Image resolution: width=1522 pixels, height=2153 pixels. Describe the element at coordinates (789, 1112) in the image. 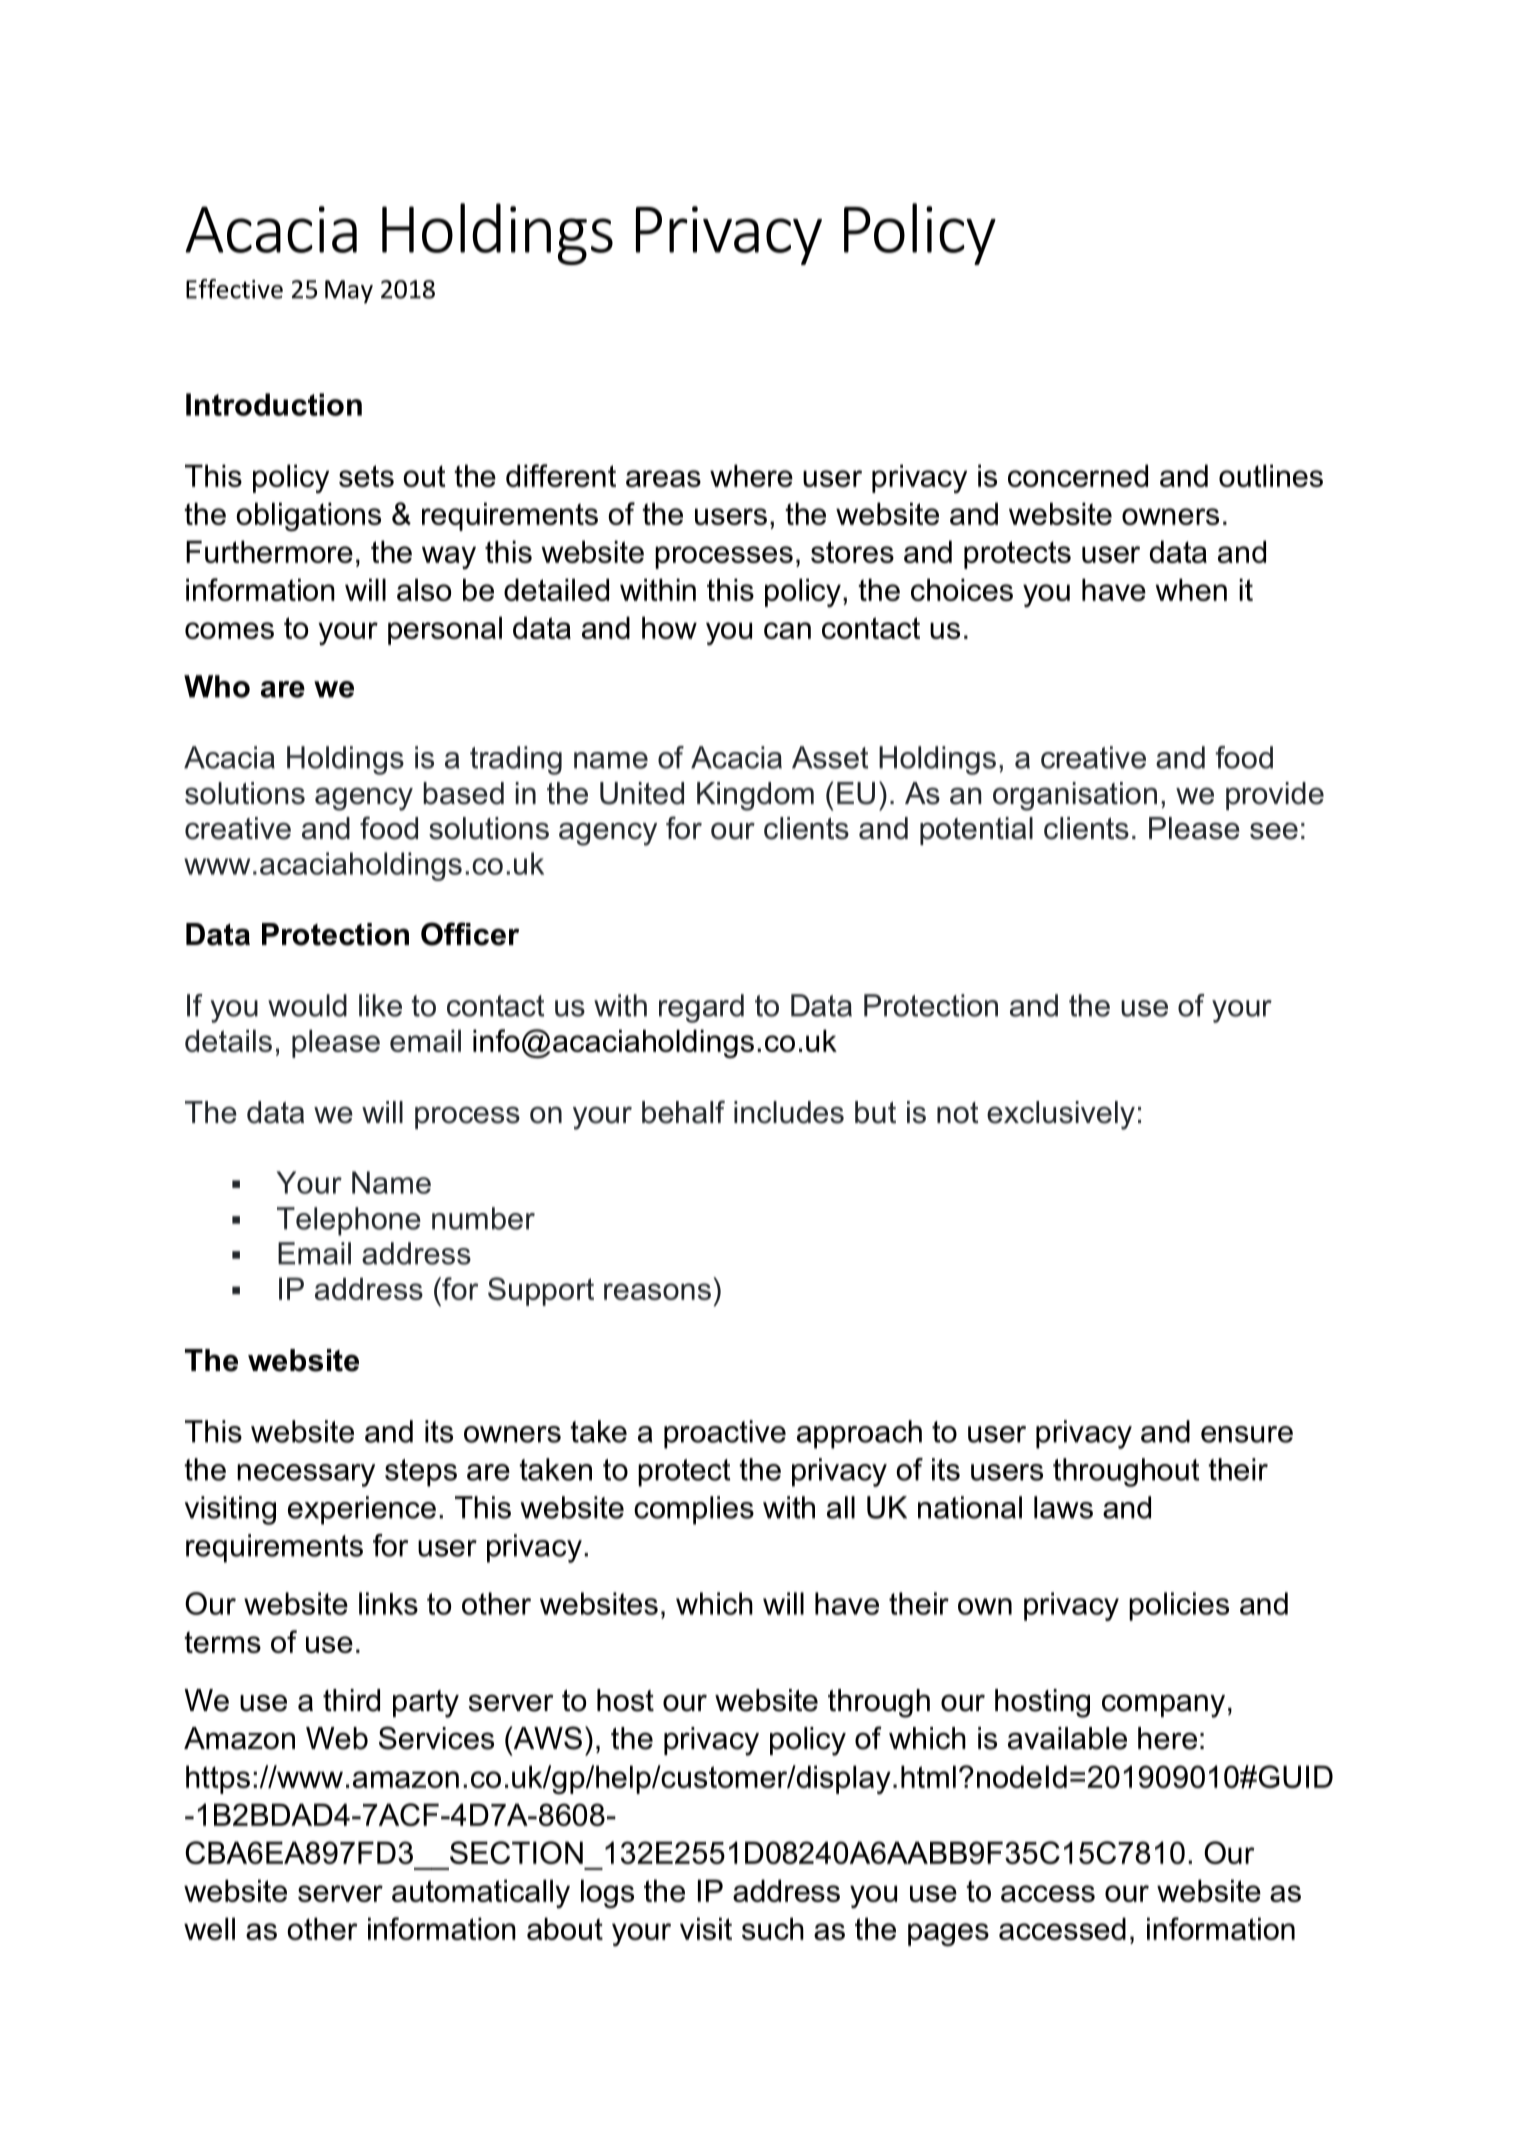

I see `includes` at that location.
